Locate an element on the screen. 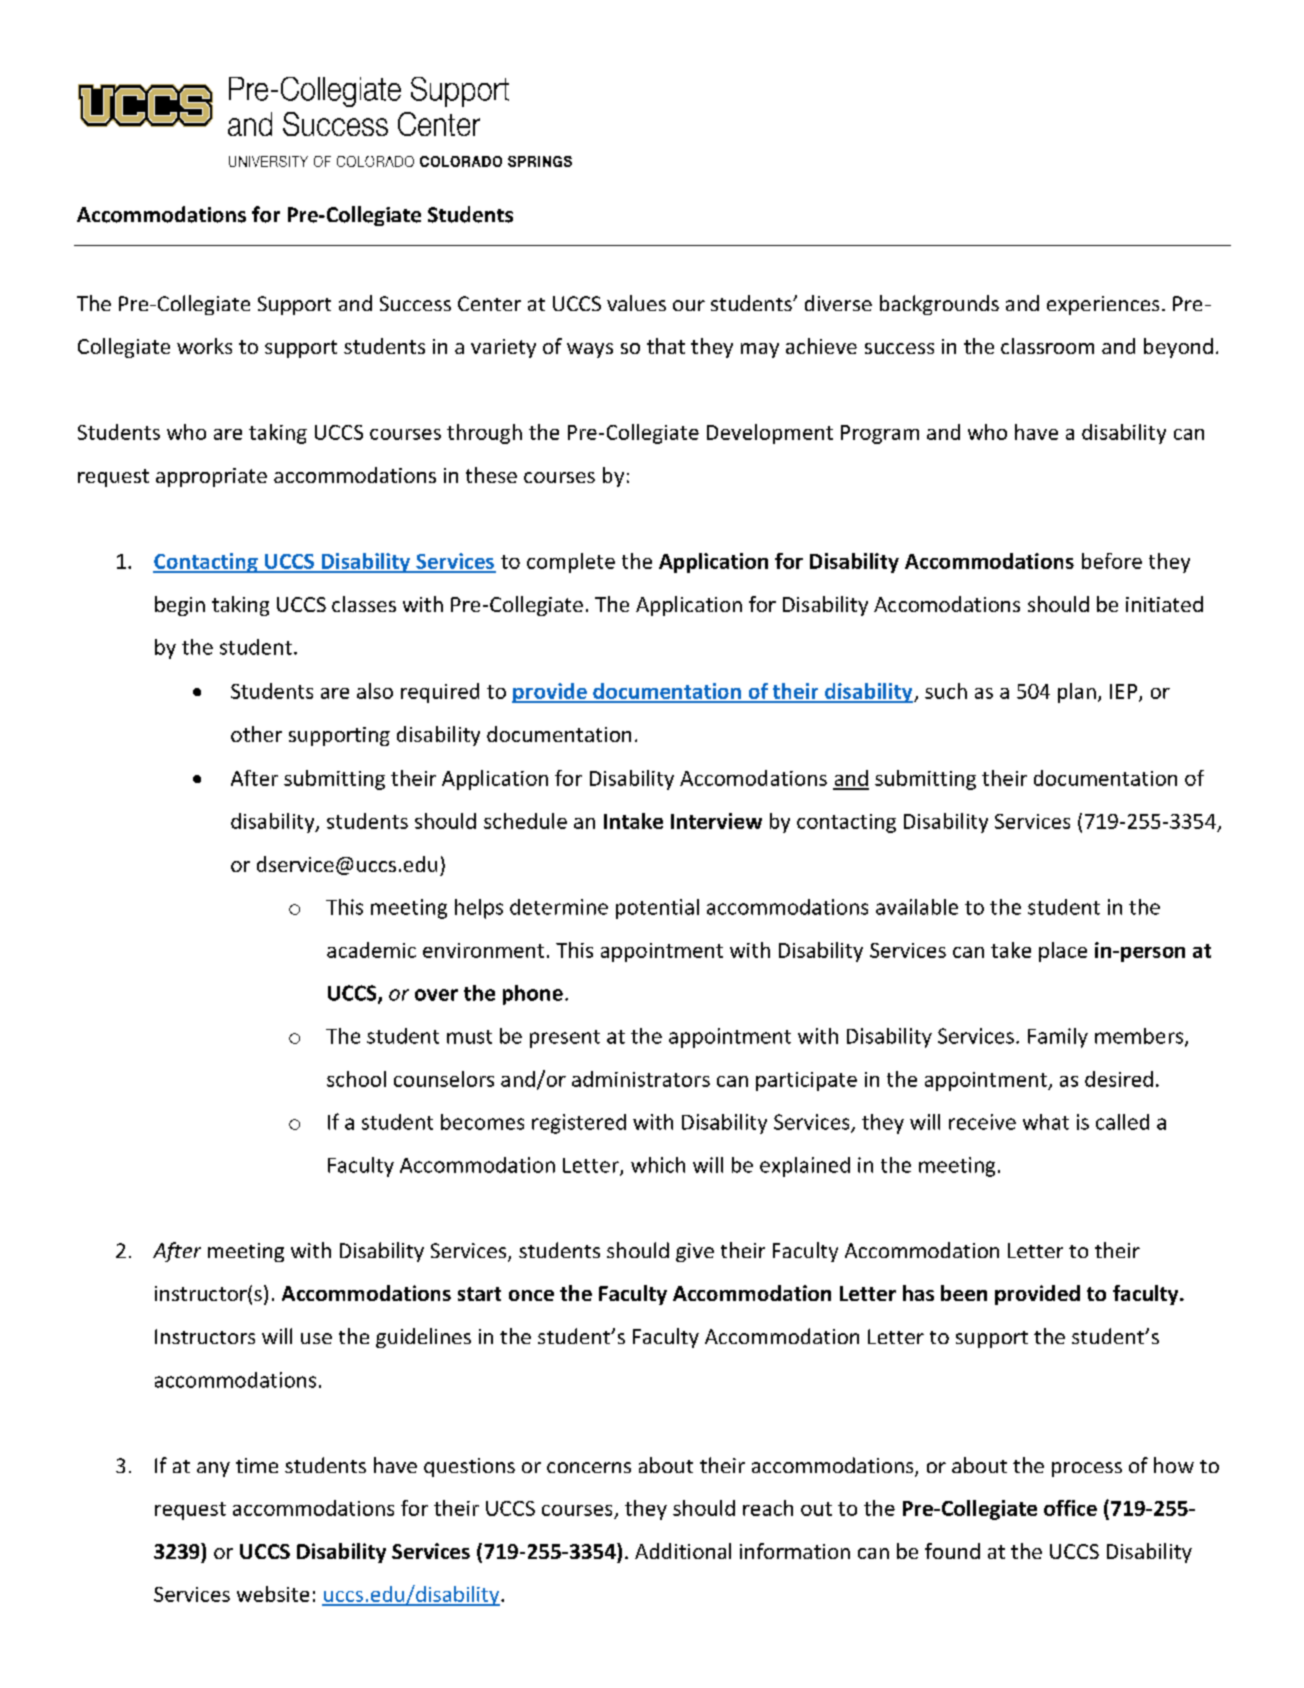  classroom is located at coordinates (1047, 346).
